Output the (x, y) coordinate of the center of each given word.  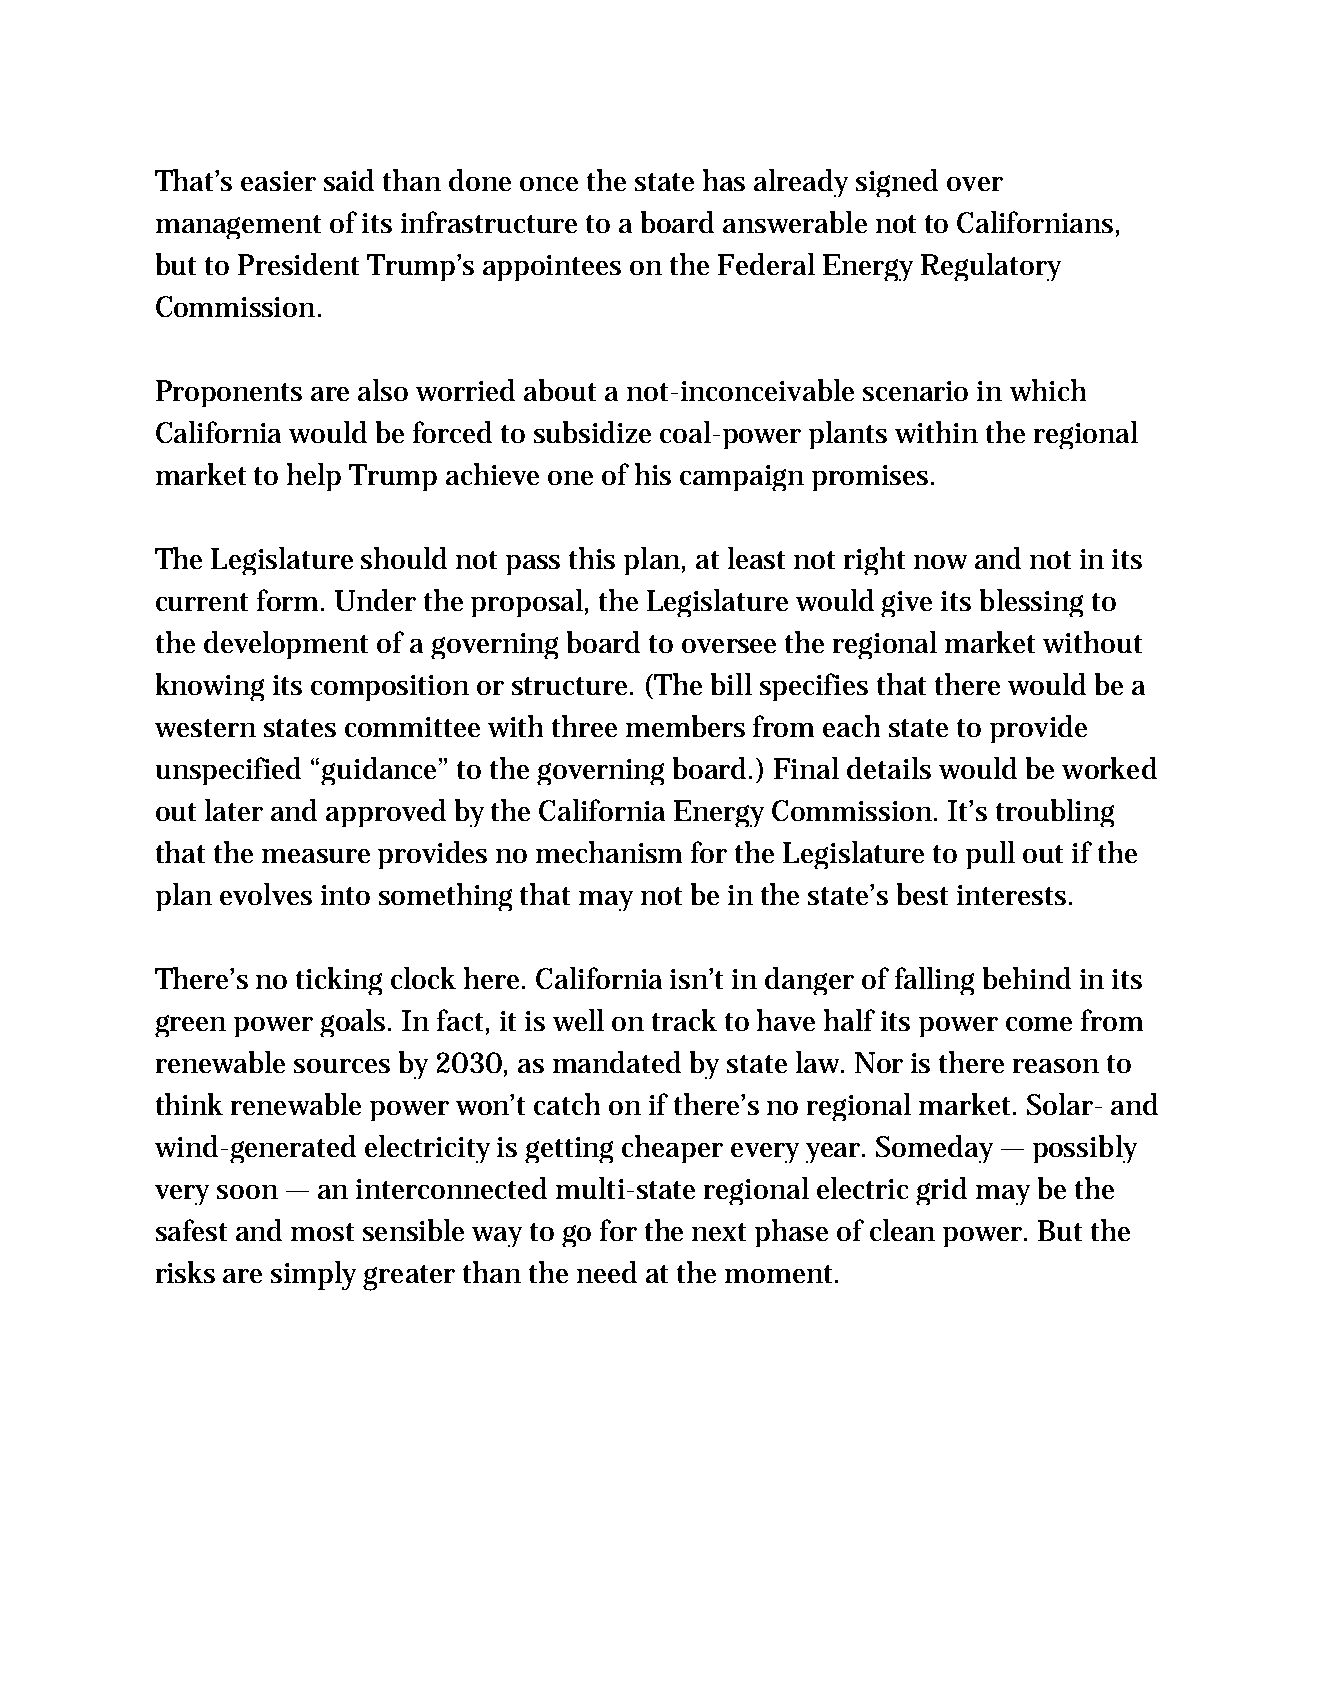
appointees (552, 268)
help (314, 477)
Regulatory (991, 267)
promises (872, 478)
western (205, 728)
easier (278, 181)
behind (1027, 978)
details (889, 768)
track (684, 1020)
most (322, 1232)
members (685, 726)
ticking (339, 981)
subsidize (592, 432)
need (607, 1272)
